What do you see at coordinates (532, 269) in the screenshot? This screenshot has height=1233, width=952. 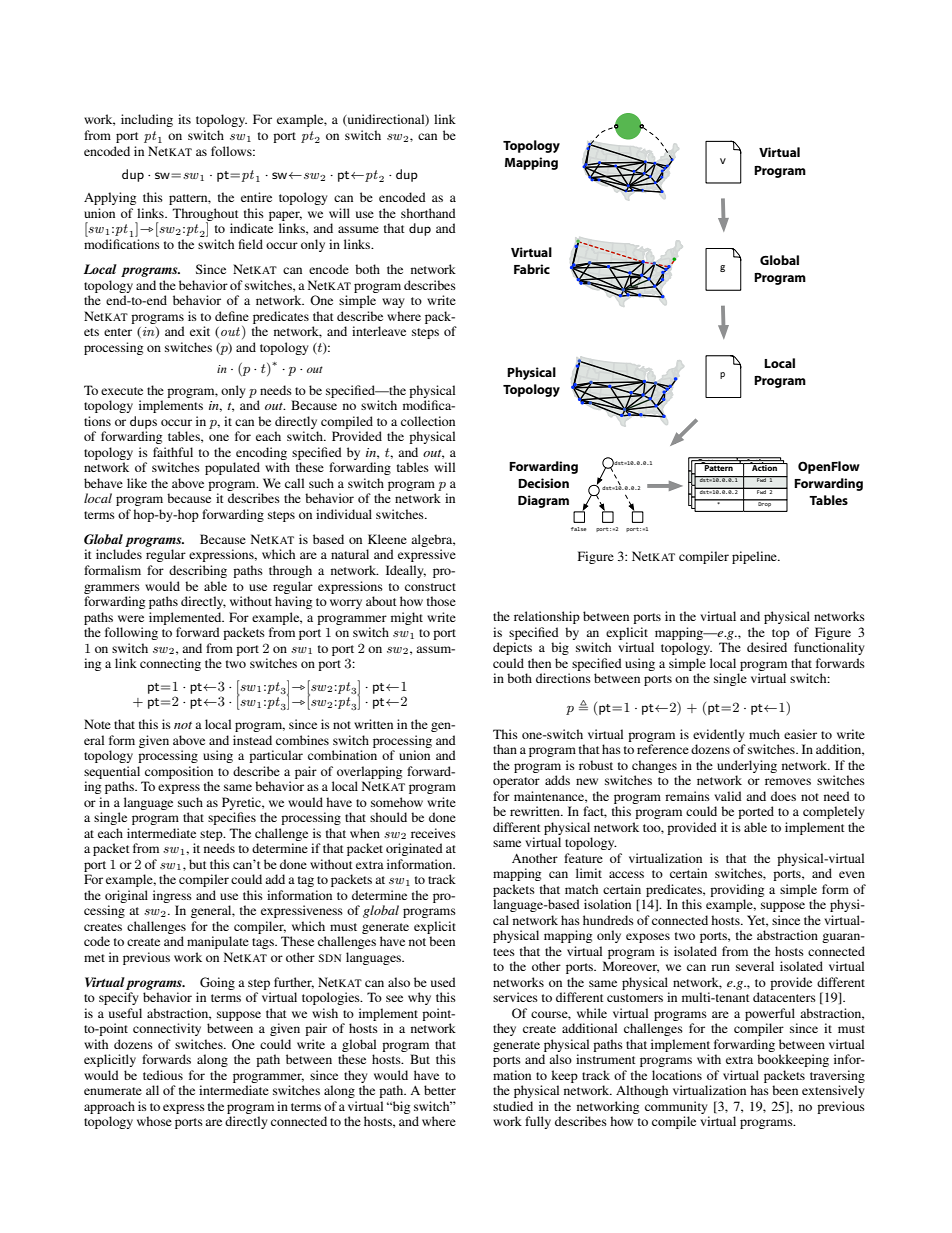 I see `Fabric` at bounding box center [532, 269].
